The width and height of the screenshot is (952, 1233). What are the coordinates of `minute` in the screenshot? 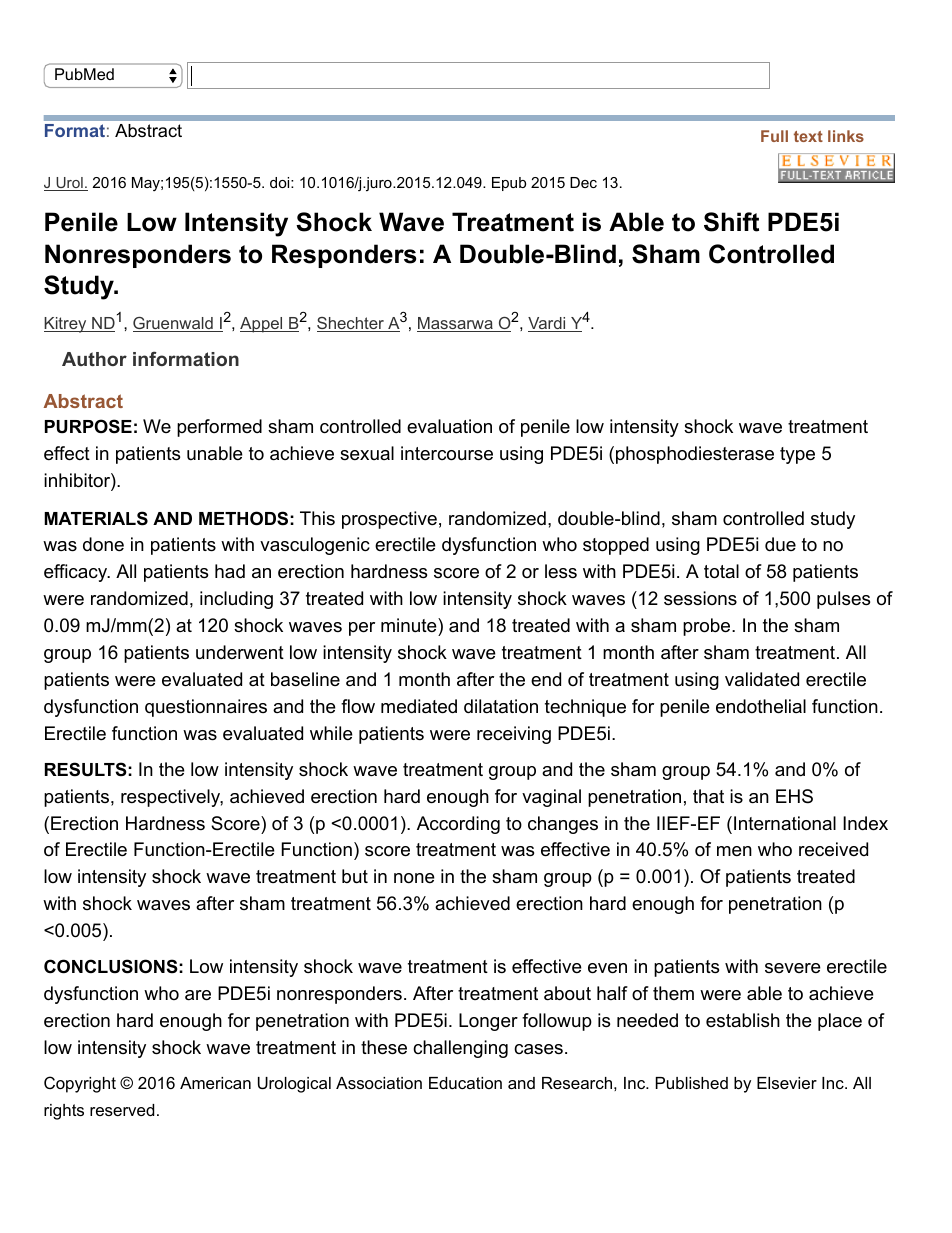 It's located at (410, 625).
